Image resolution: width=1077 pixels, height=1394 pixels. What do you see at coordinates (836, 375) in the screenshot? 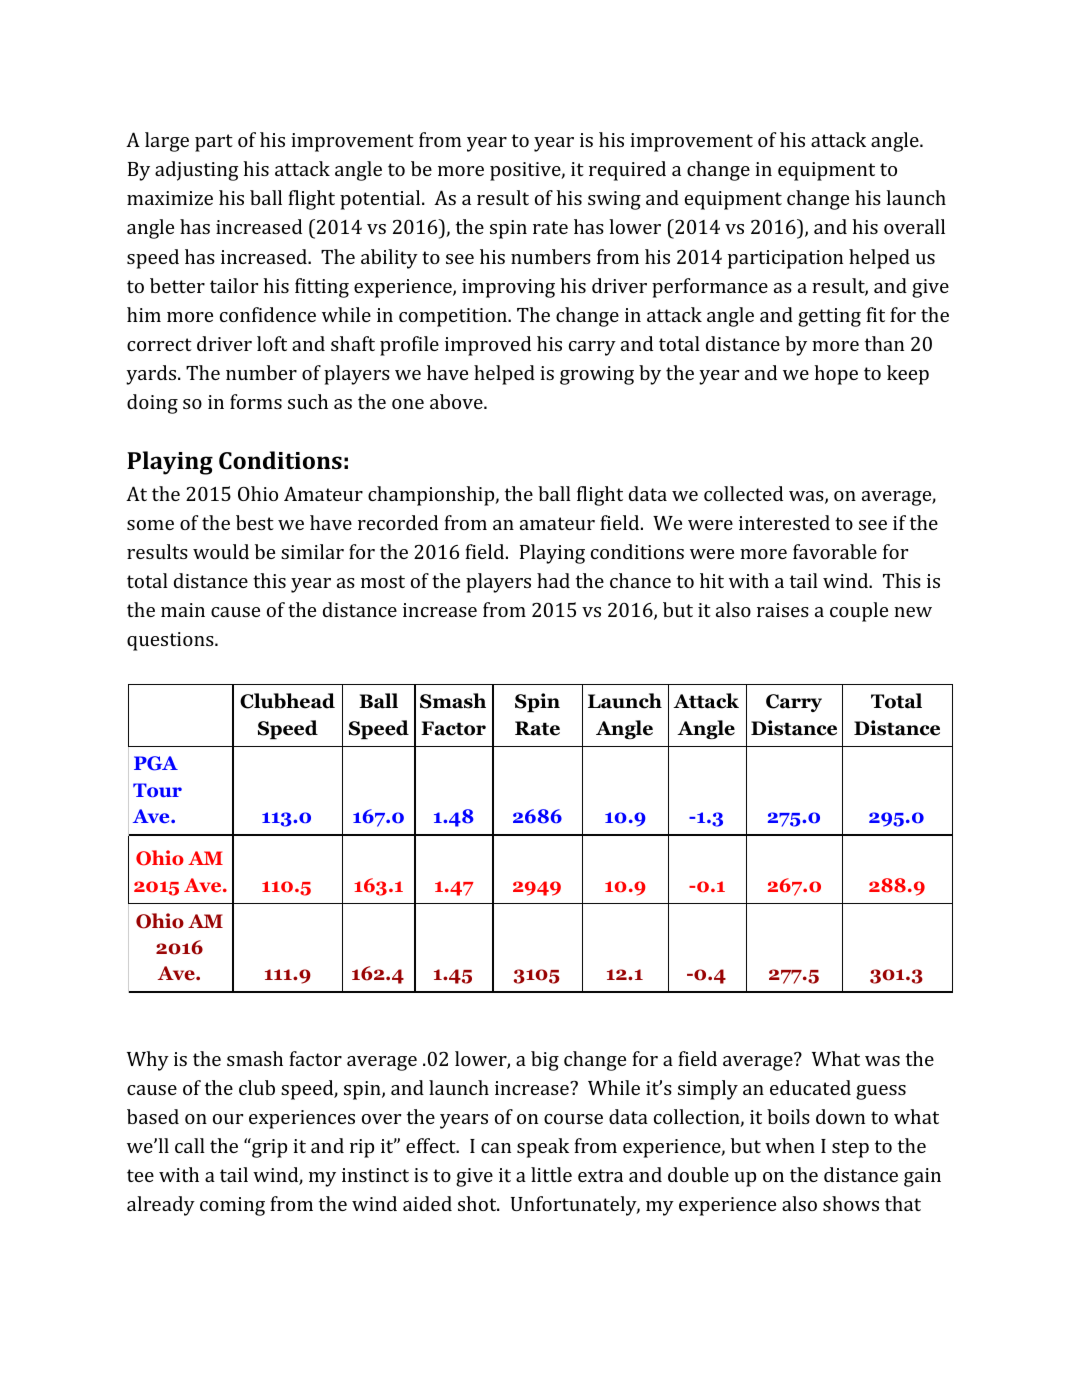
I see `hope` at bounding box center [836, 375].
